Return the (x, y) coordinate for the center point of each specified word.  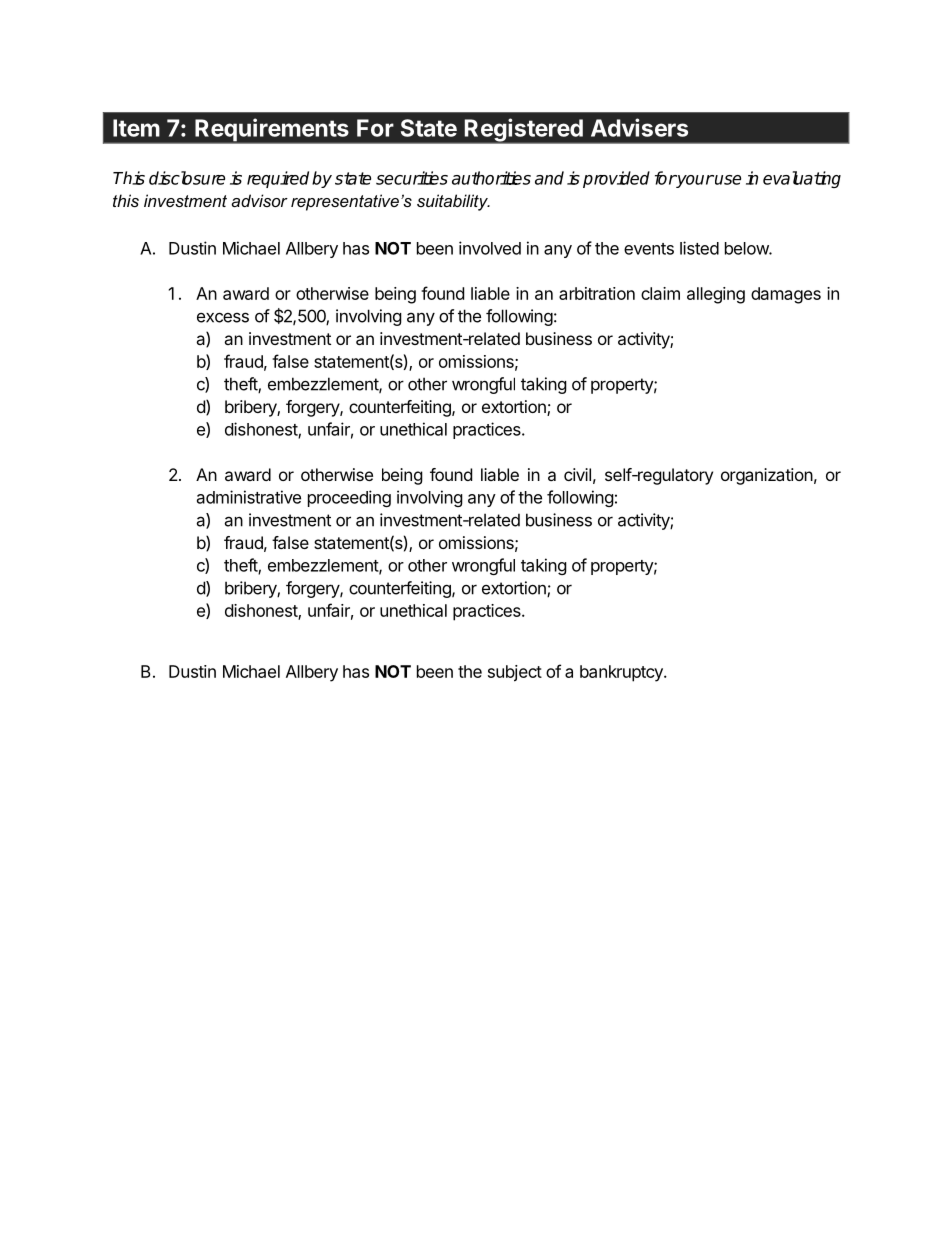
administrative (249, 497)
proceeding (349, 498)
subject (515, 673)
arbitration (597, 293)
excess (223, 317)
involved (490, 248)
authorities (491, 178)
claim (660, 293)
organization (767, 476)
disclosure (187, 178)
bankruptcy (622, 673)
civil (577, 474)
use (727, 180)
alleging (716, 295)
